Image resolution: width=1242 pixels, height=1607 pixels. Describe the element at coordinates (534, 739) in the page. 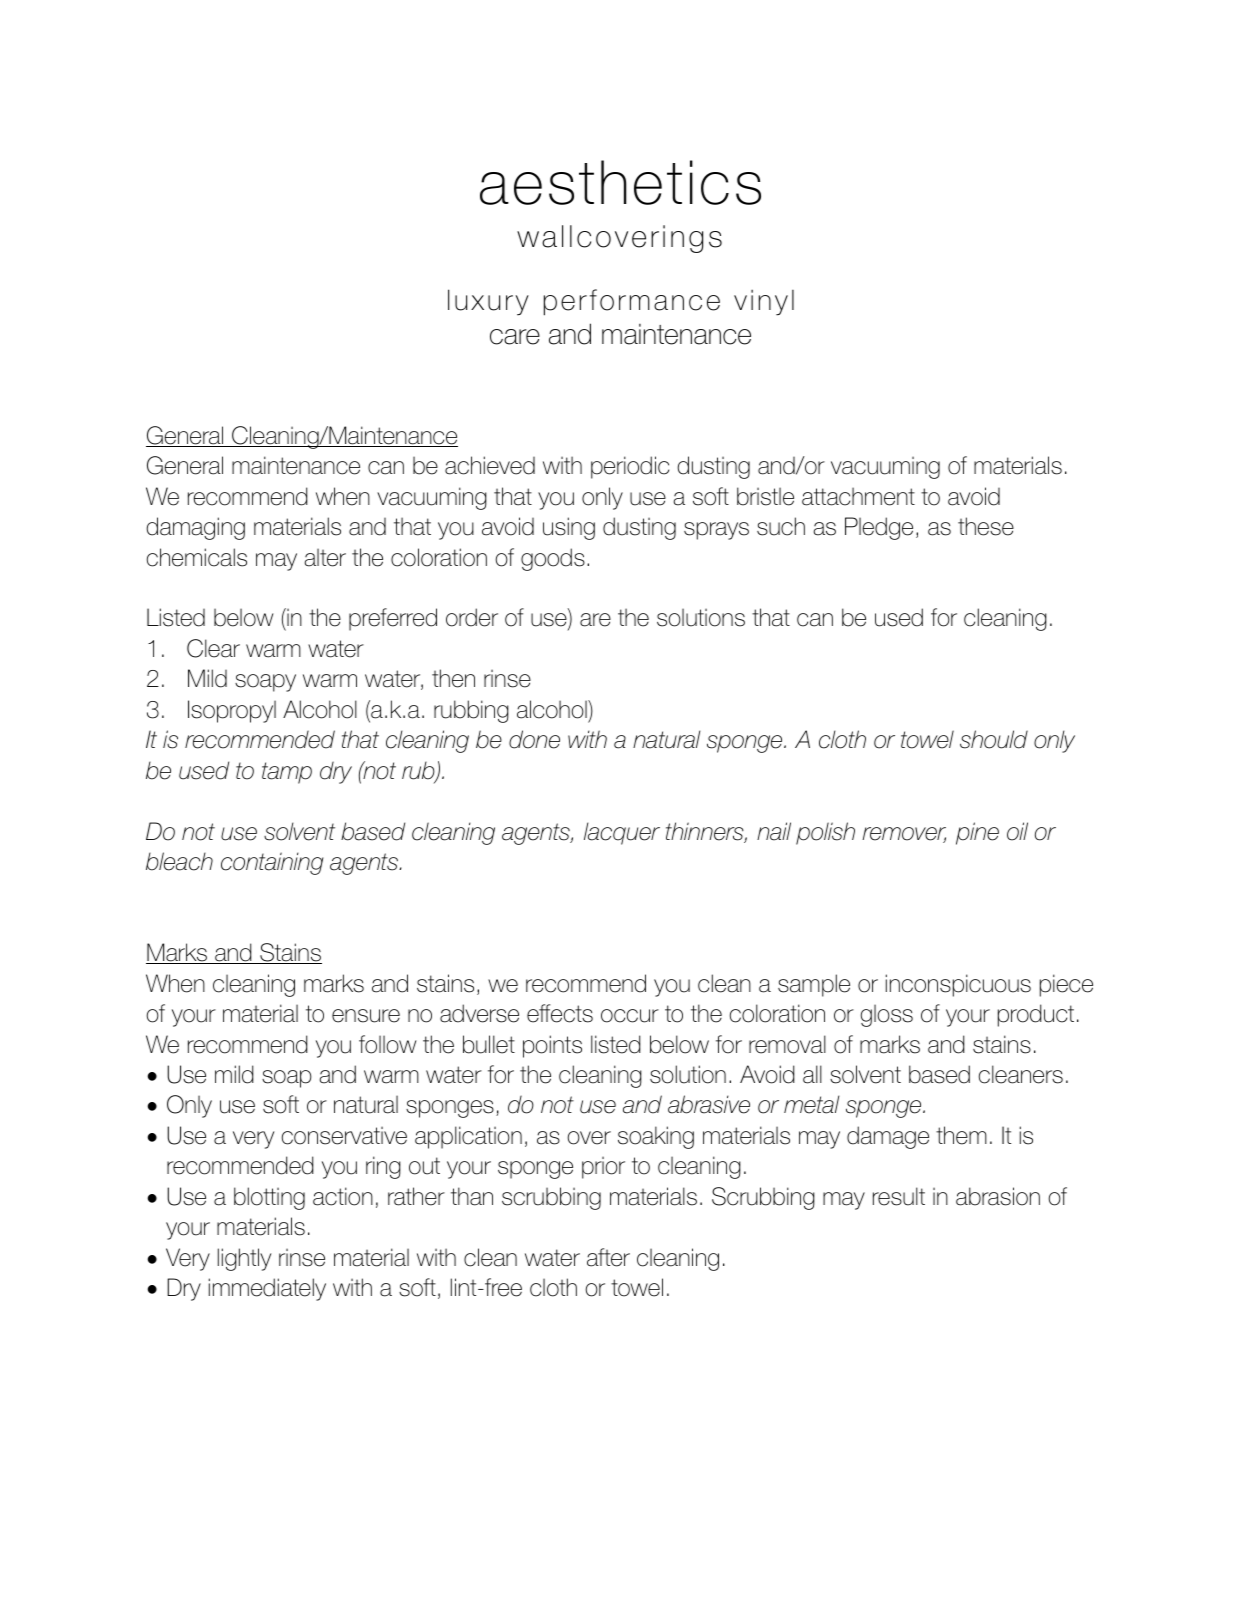

I see `done` at that location.
